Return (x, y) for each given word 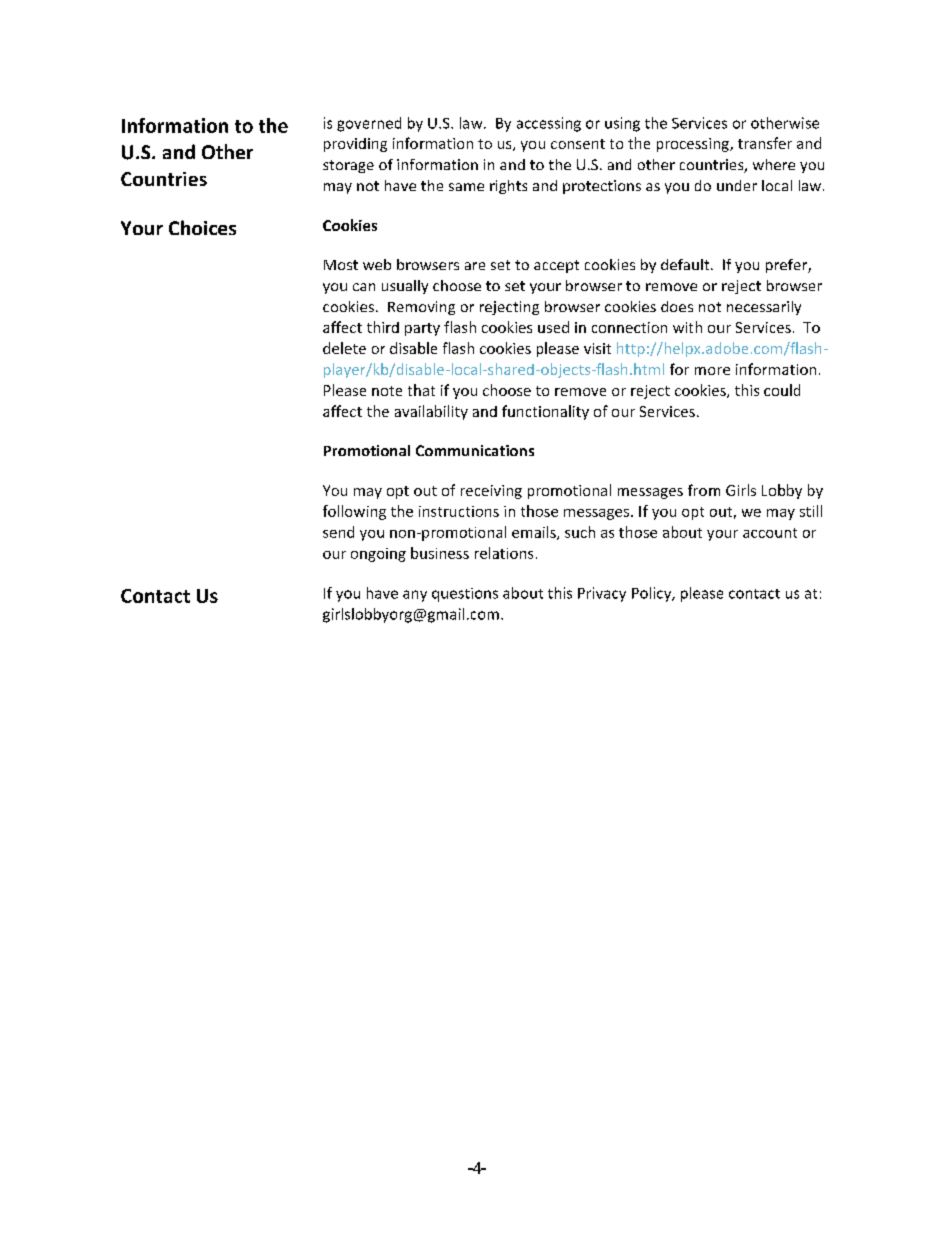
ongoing (378, 555)
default (686, 264)
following (354, 512)
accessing (549, 124)
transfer (765, 143)
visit (597, 348)
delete (344, 348)
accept (556, 266)
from (704, 490)
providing (355, 145)
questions (465, 595)
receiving (491, 492)
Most (341, 265)
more (712, 371)
